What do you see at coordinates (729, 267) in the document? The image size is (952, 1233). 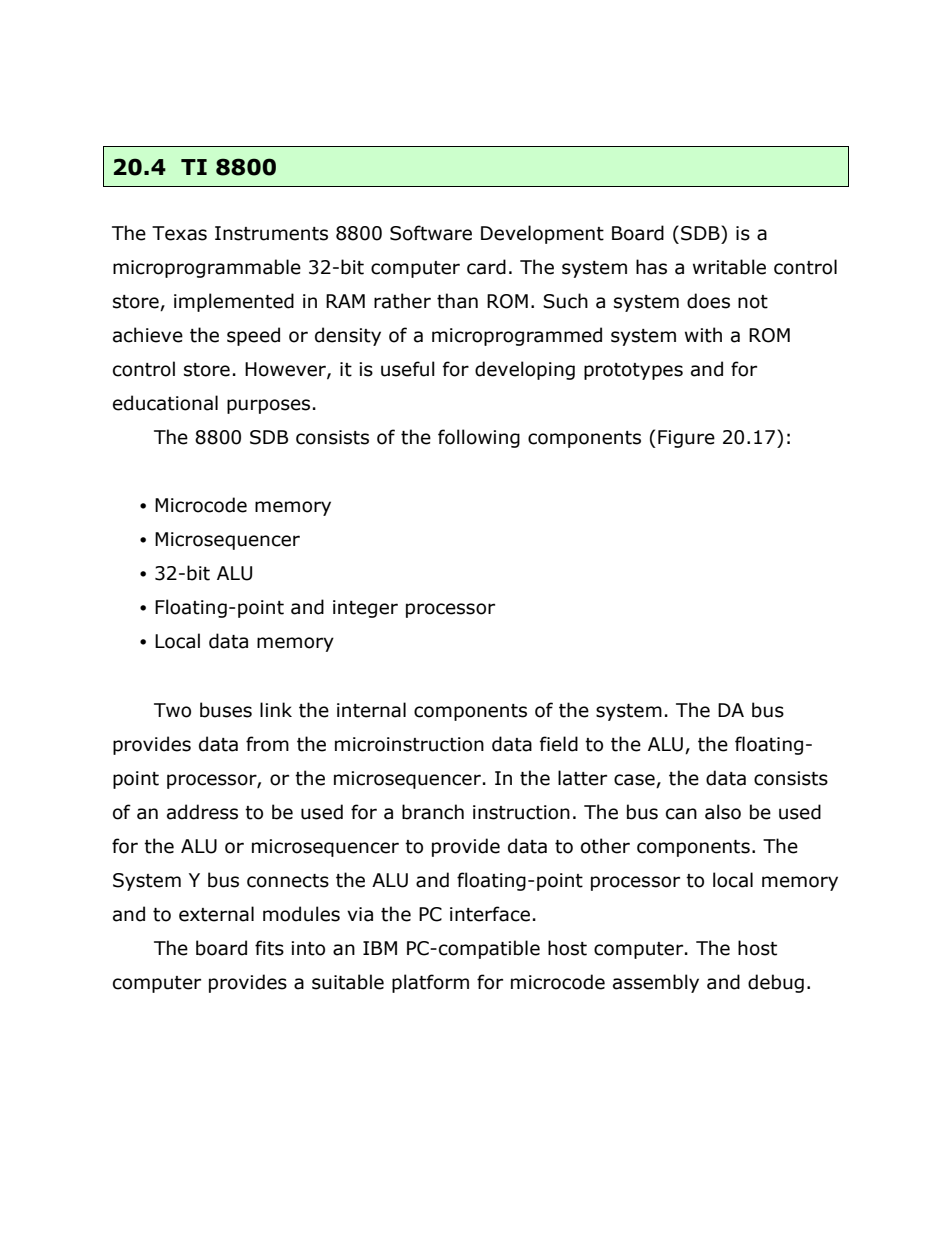 I see `writable` at bounding box center [729, 267].
